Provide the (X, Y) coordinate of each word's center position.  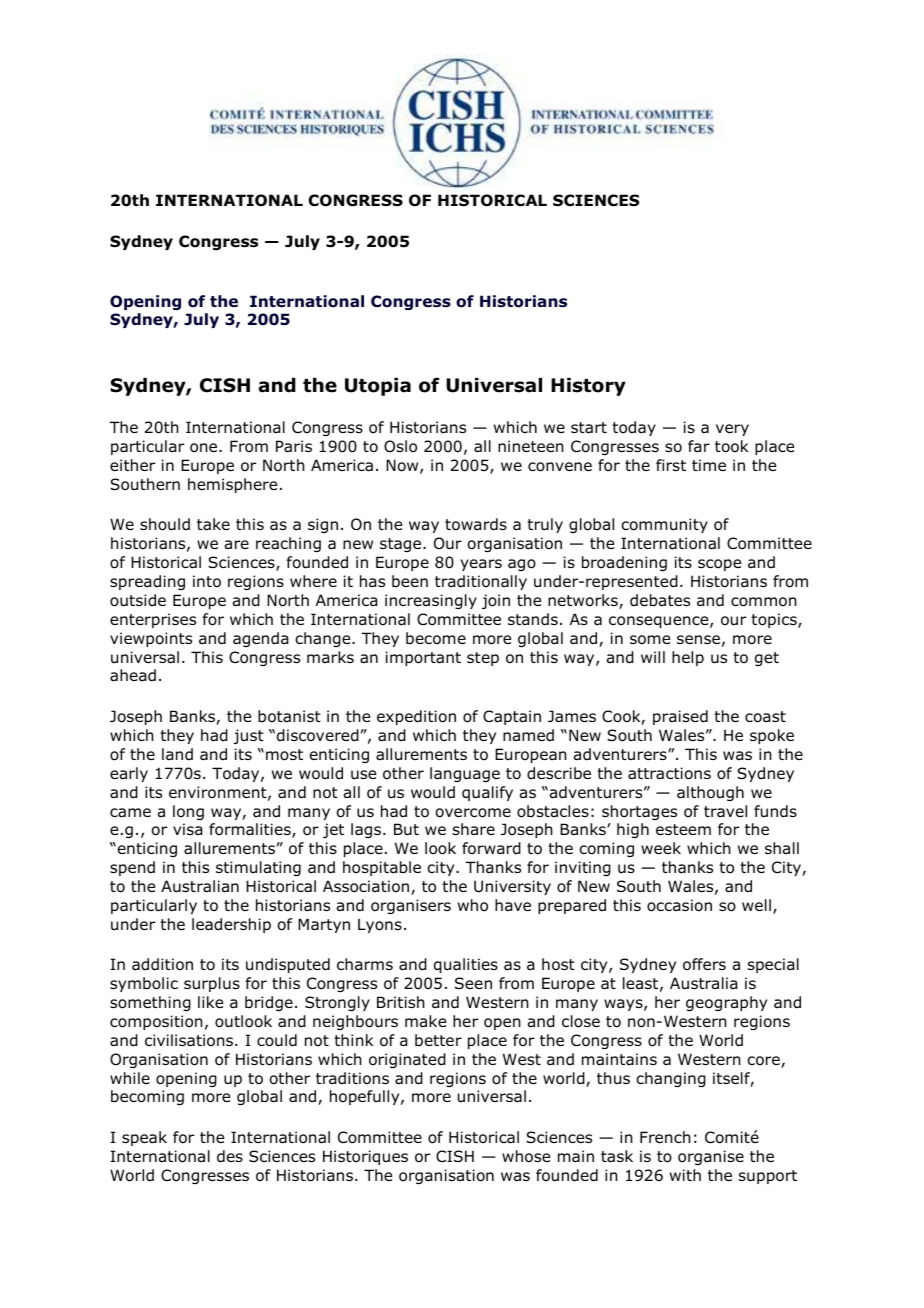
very (732, 430)
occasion (679, 905)
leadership (231, 925)
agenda (261, 639)
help (688, 658)
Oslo (400, 446)
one (205, 448)
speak (144, 1138)
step (483, 659)
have (513, 905)
